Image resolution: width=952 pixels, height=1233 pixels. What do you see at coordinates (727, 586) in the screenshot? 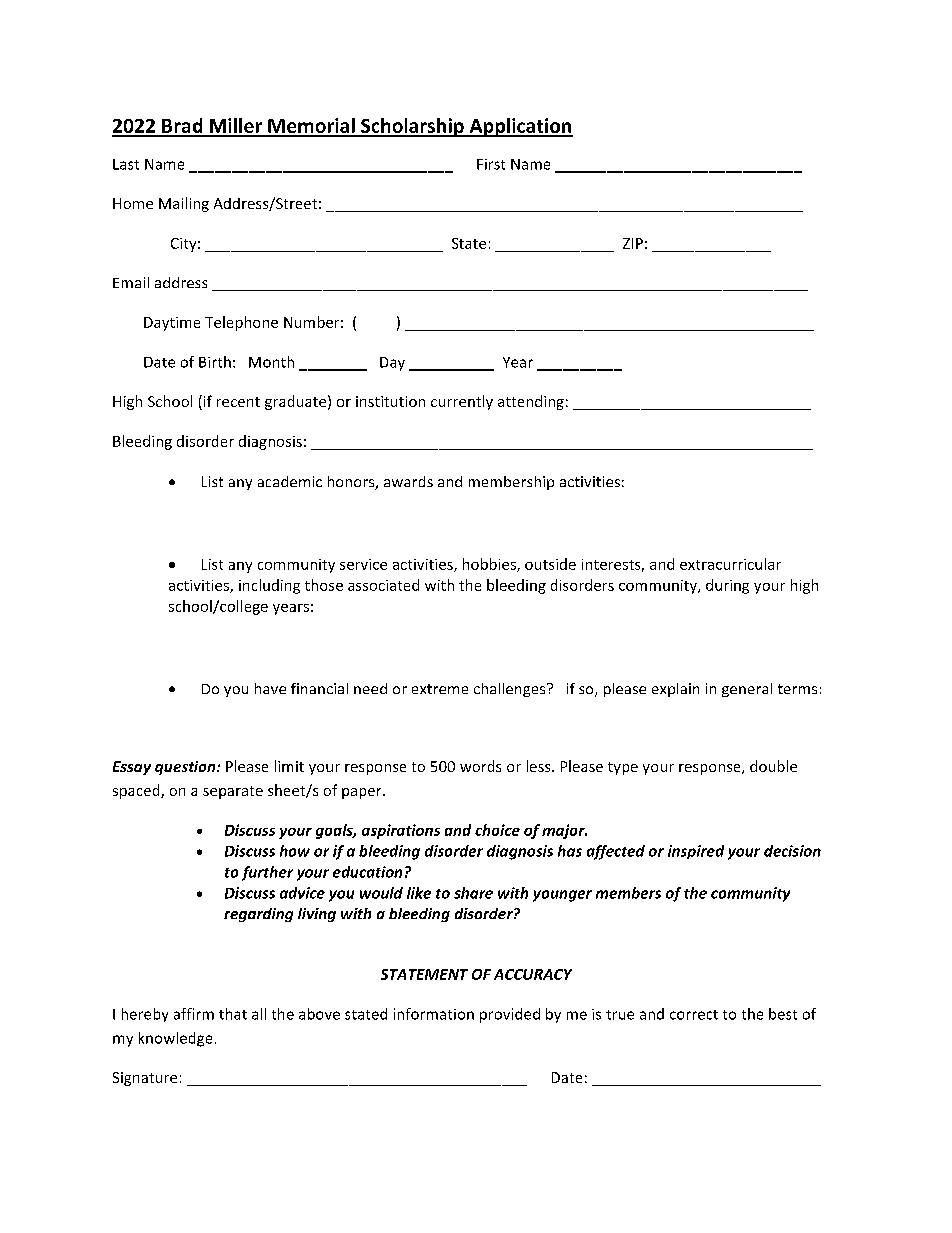
I see `during` at bounding box center [727, 586].
